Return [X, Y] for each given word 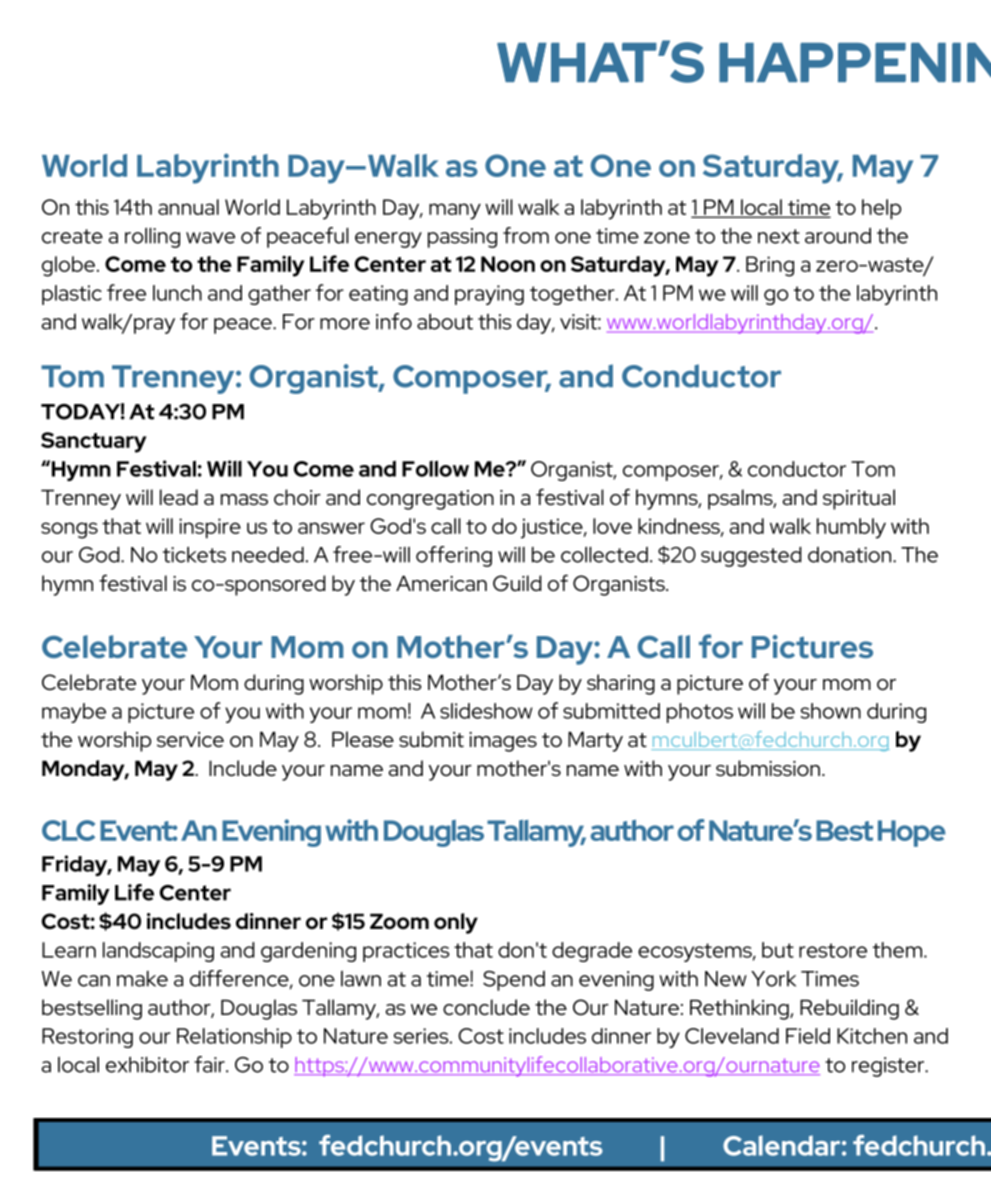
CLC [68, 830]
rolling [152, 237]
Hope [912, 833]
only [456, 923]
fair [210, 1064]
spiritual [859, 499]
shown [831, 711]
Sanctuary [94, 442]
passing [462, 238]
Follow [435, 468]
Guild [517, 583]
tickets [194, 554]
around [838, 235]
